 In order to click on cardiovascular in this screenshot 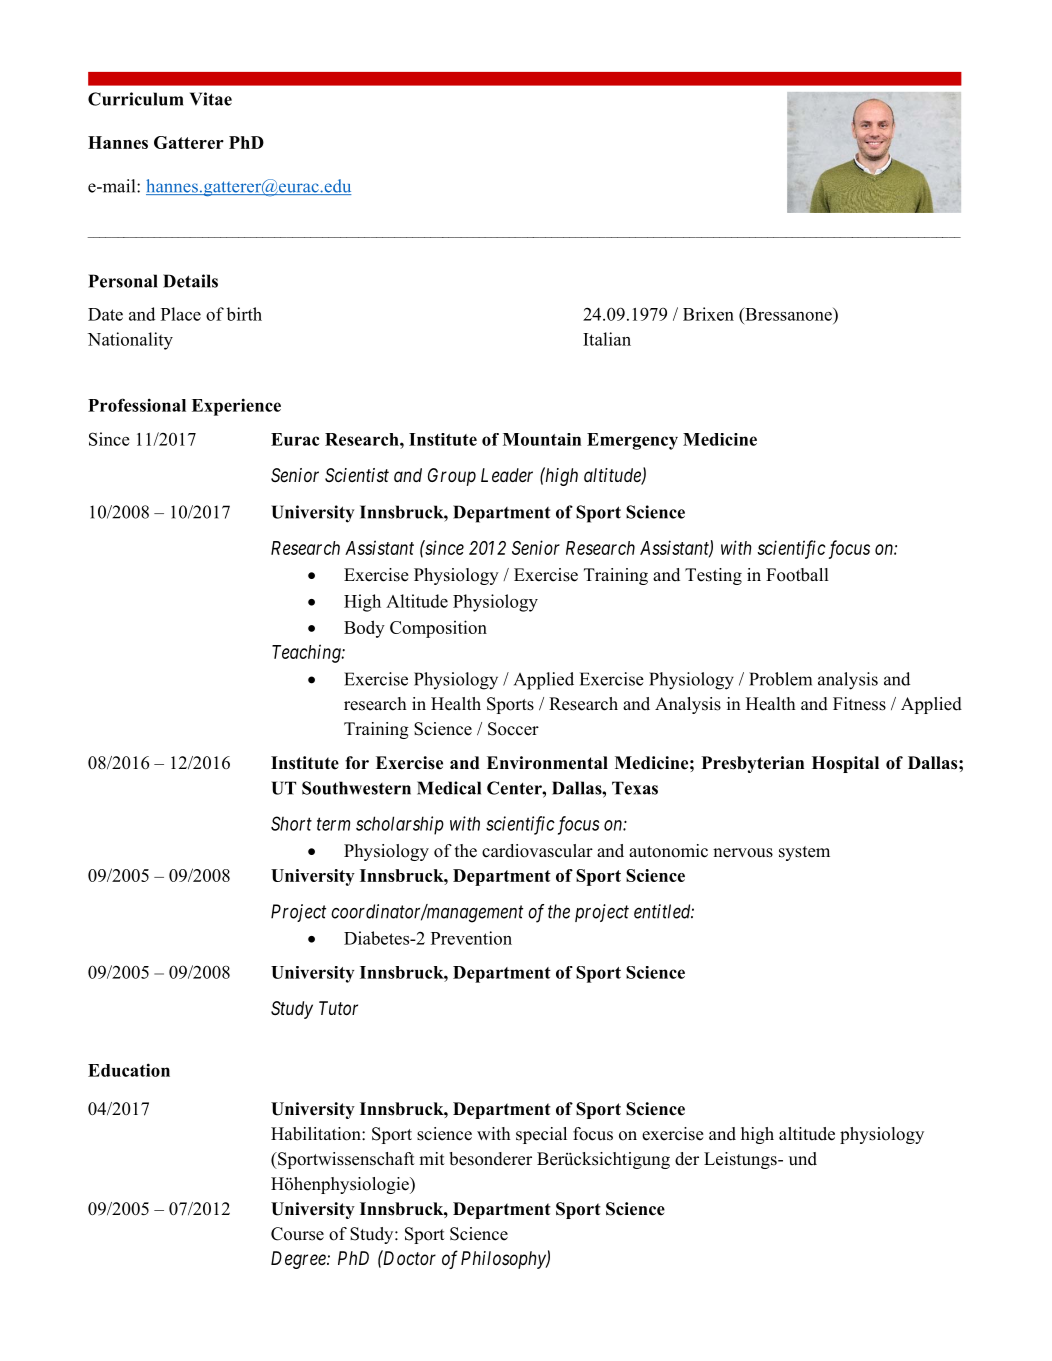, I will do `click(537, 851)`.
